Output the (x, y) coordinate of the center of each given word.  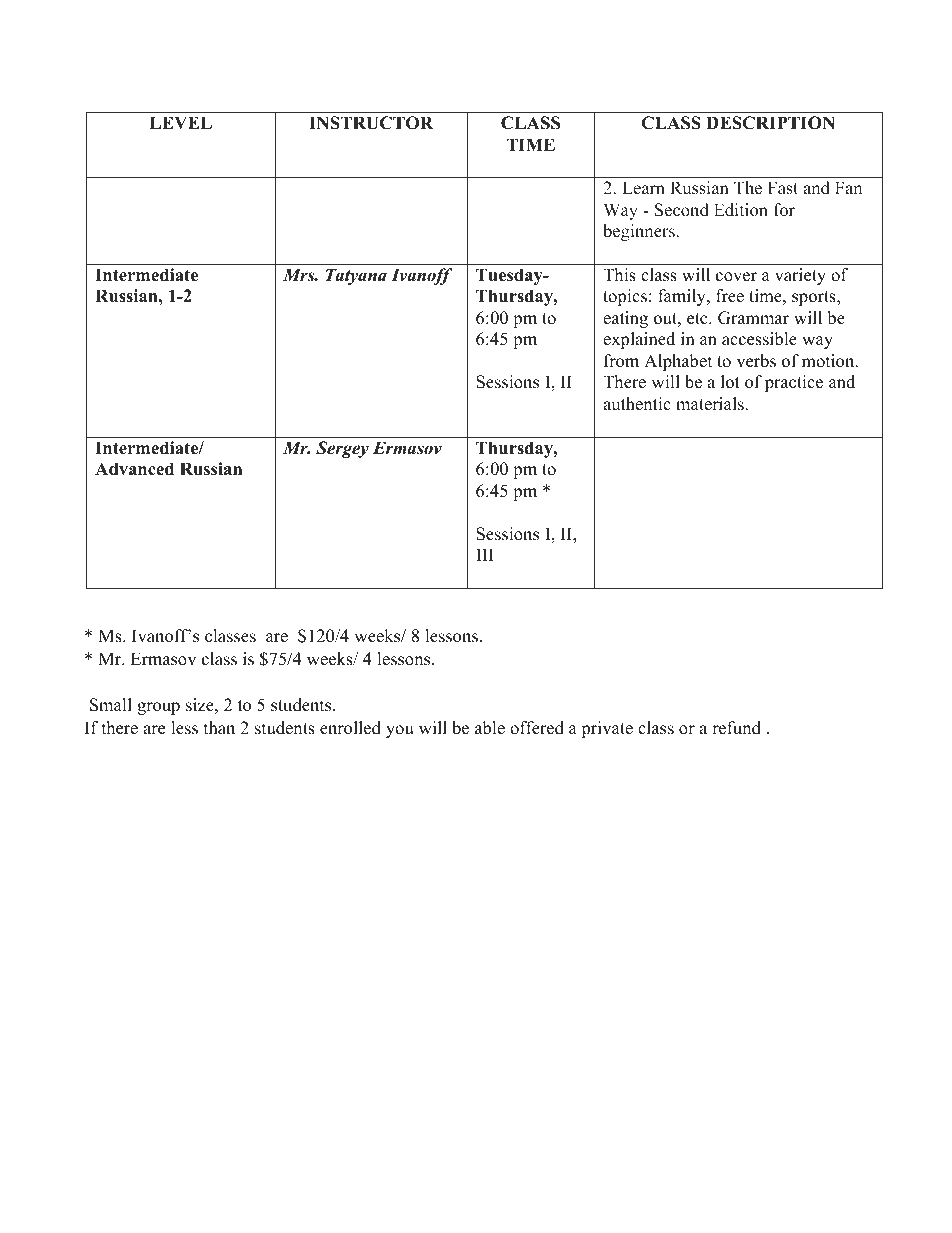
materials (711, 404)
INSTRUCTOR (371, 123)
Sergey (342, 449)
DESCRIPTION (770, 123)
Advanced (134, 469)
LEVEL (181, 122)
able (490, 728)
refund (736, 728)
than (219, 727)
